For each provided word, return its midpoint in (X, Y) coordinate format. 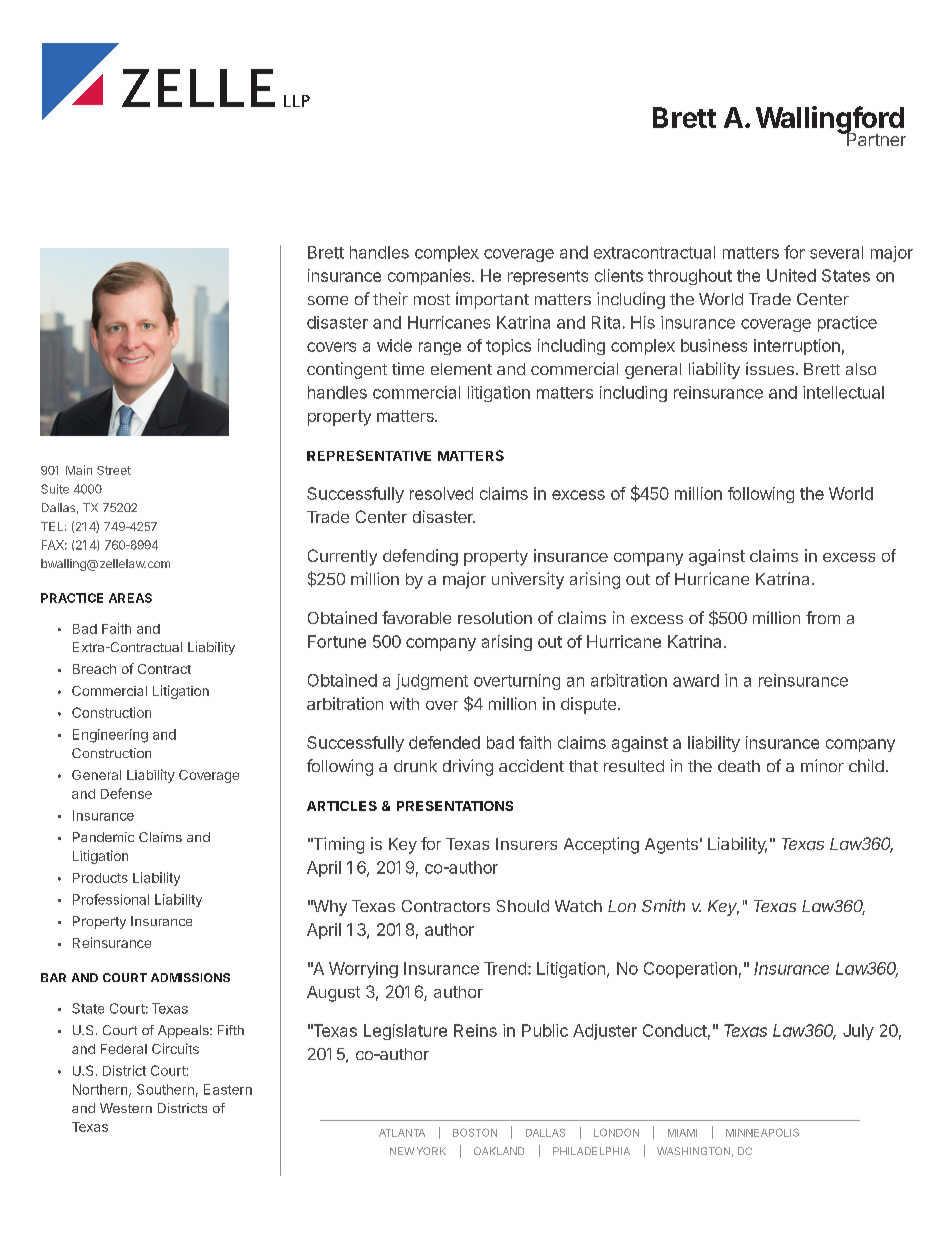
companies (430, 277)
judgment (432, 682)
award (696, 680)
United (791, 275)
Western (126, 1108)
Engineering (110, 736)
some (328, 300)
